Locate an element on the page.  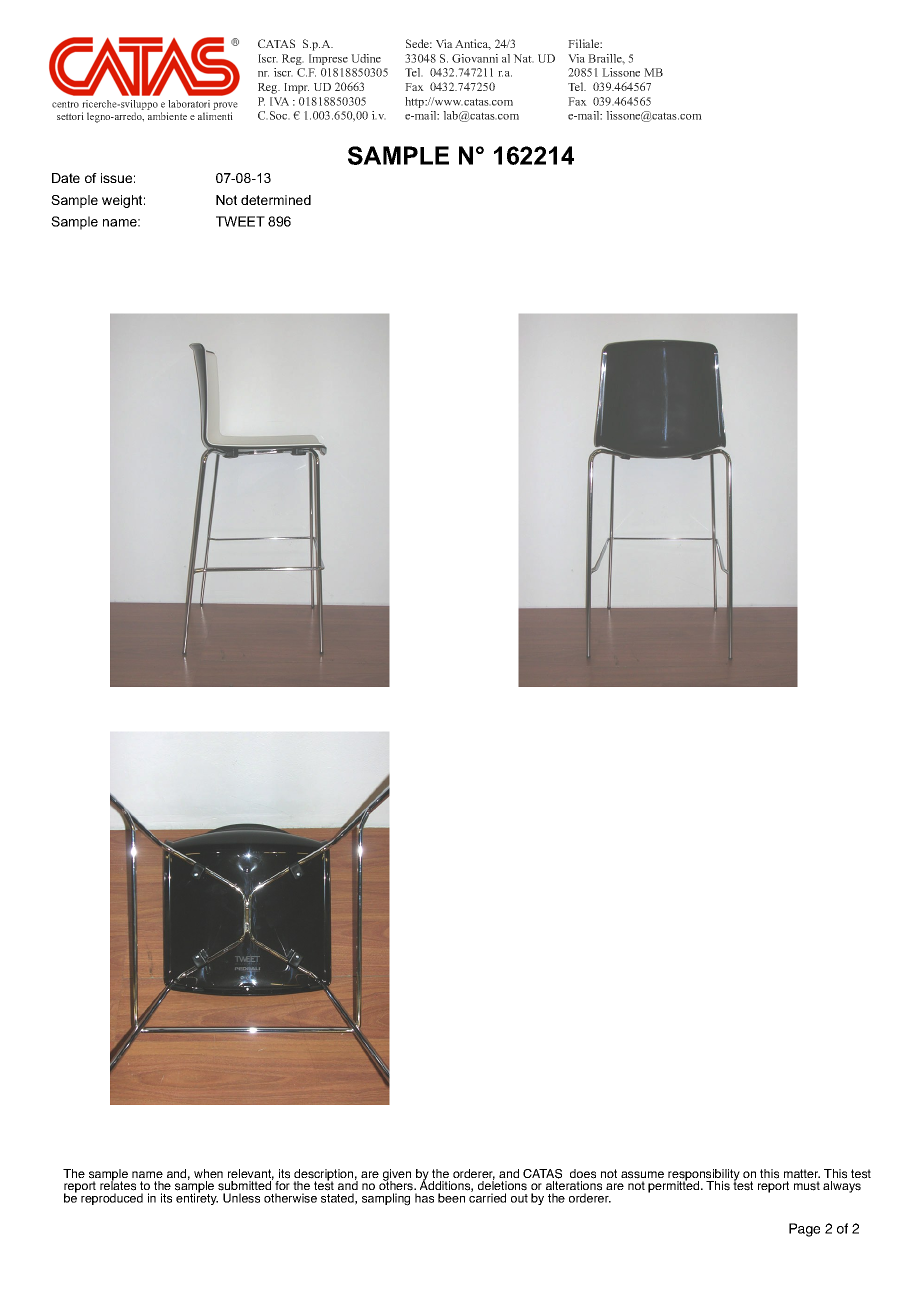
prove is located at coordinates (225, 106).
